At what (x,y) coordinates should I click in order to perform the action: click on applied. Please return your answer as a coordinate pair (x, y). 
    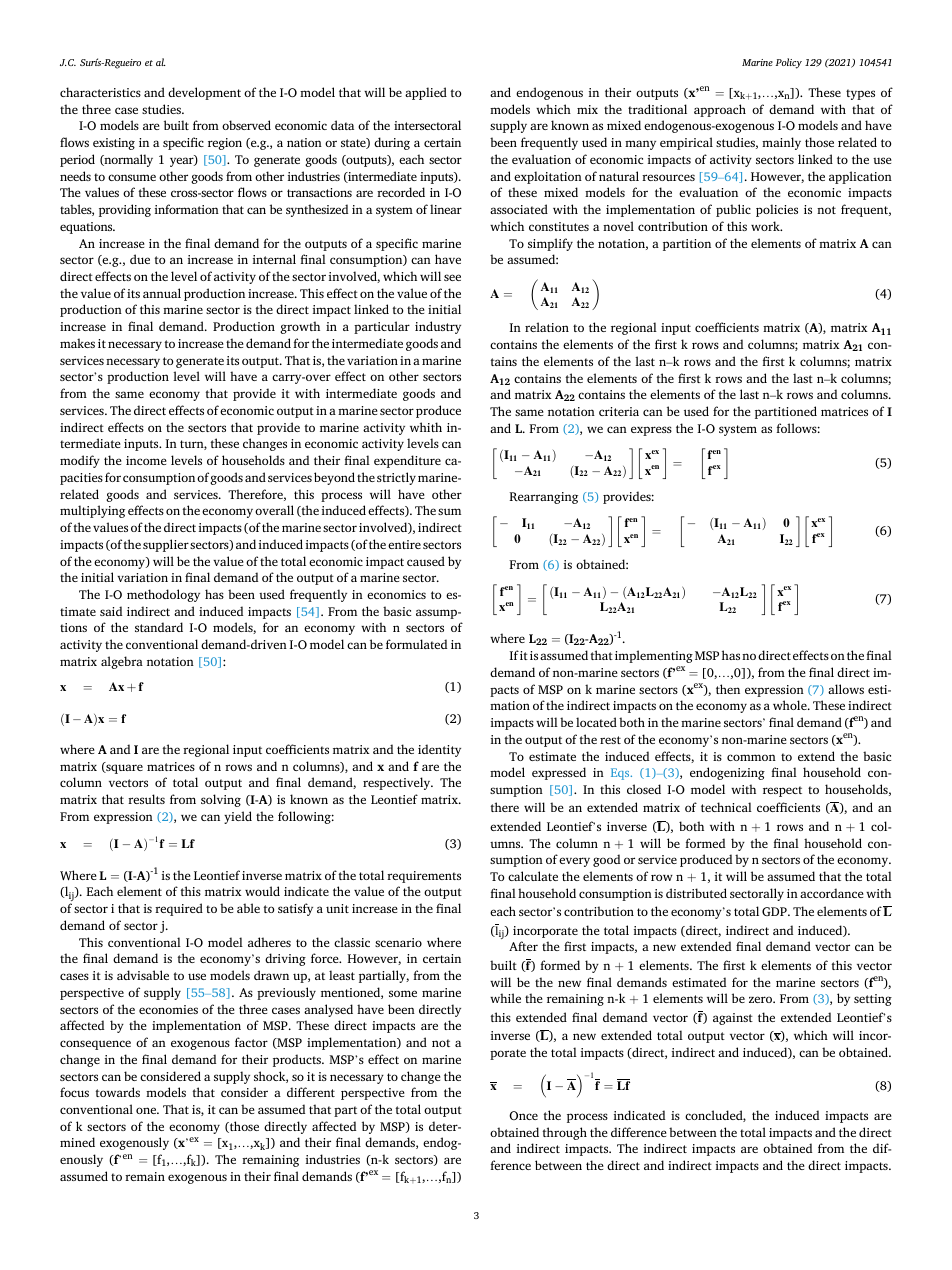
    Looking at the image, I should click on (426, 93).
